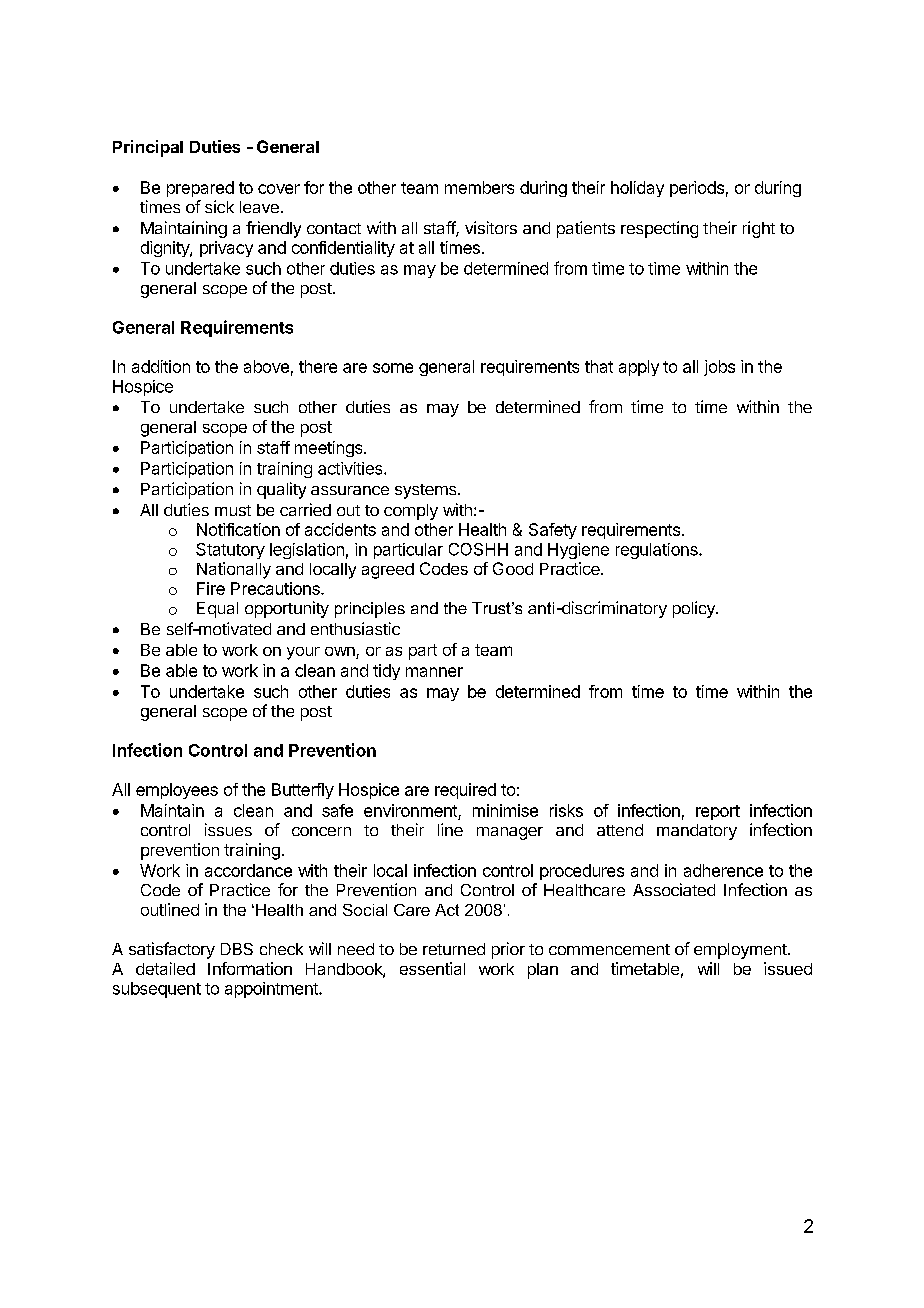  Describe the element at coordinates (234, 570) in the document. I see `Nationally` at that location.
